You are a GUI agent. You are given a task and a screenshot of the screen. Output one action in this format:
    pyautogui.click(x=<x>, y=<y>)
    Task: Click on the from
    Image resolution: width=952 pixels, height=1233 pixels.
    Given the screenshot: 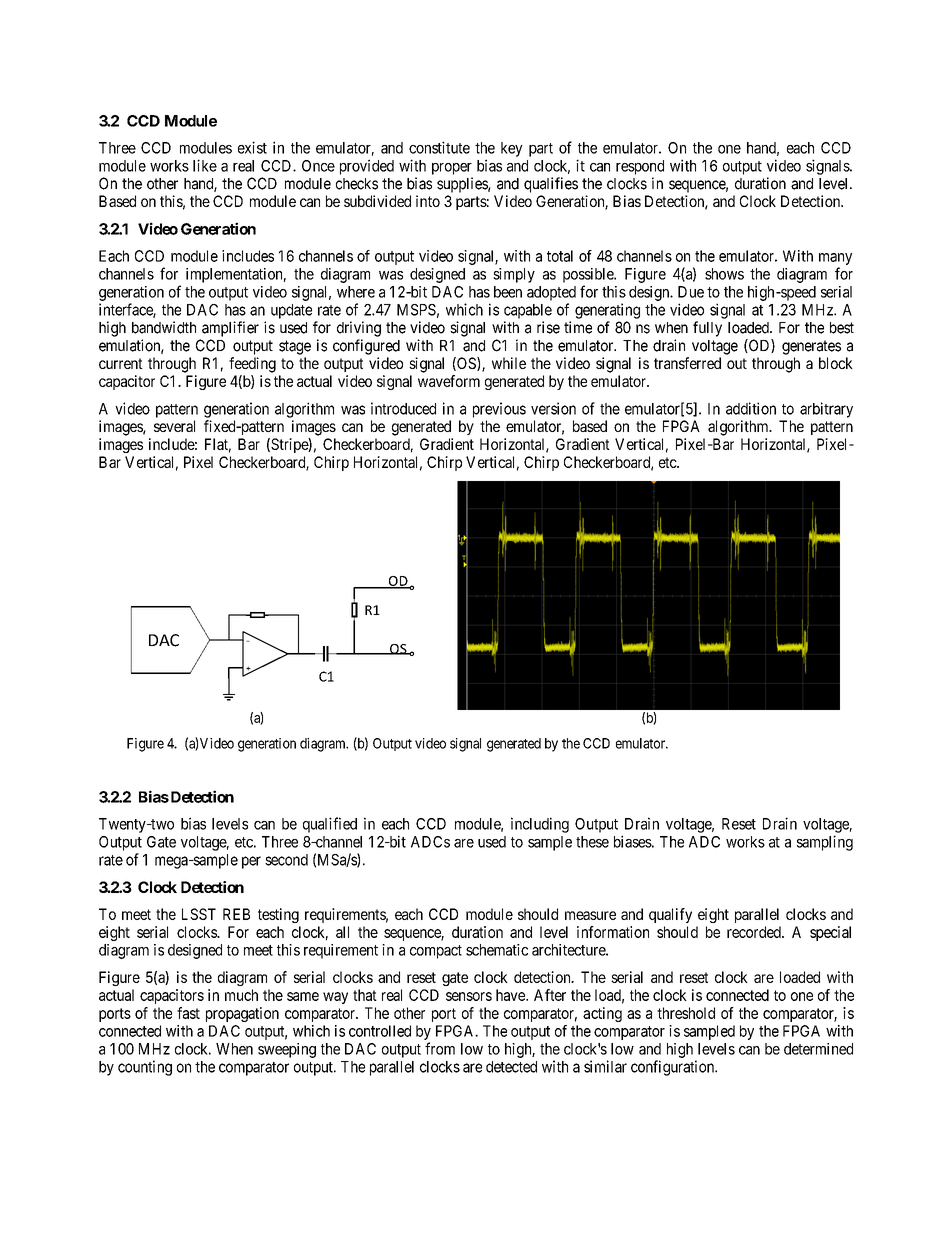 What is the action you would take?
    pyautogui.click(x=440, y=1048)
